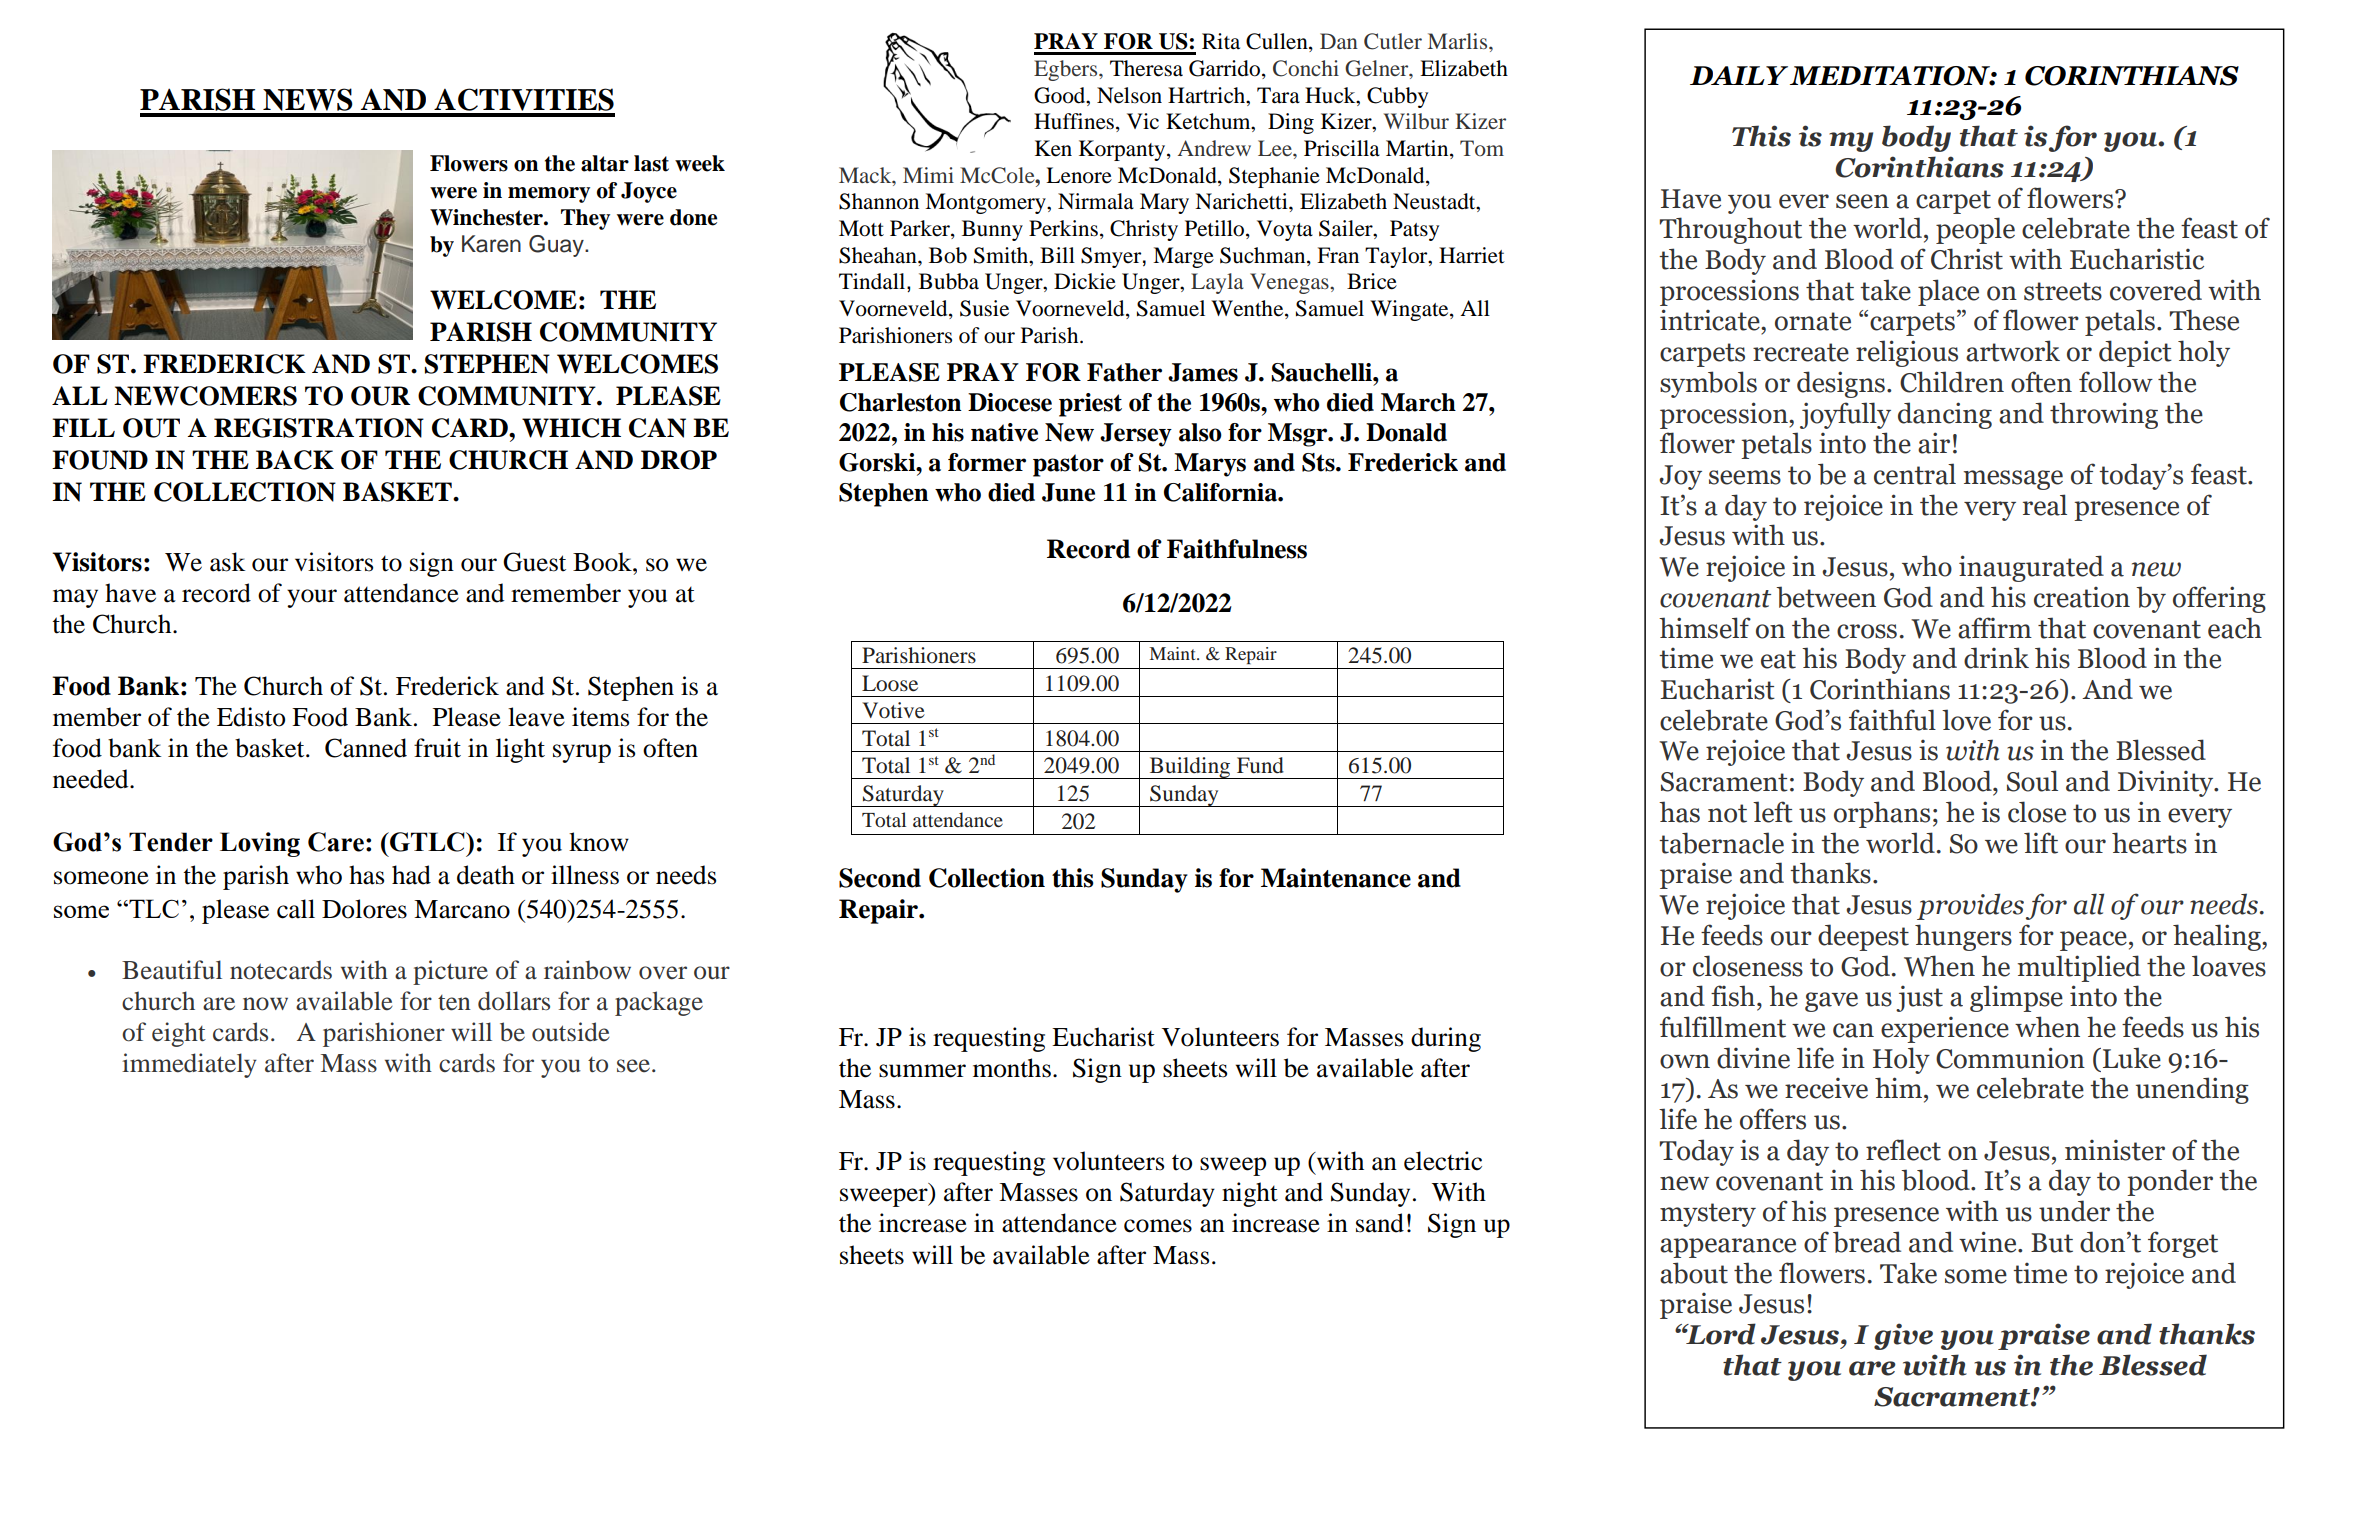 This screenshot has height=1529, width=2363. Describe the element at coordinates (1380, 1223) in the screenshot. I see `sand` at that location.
